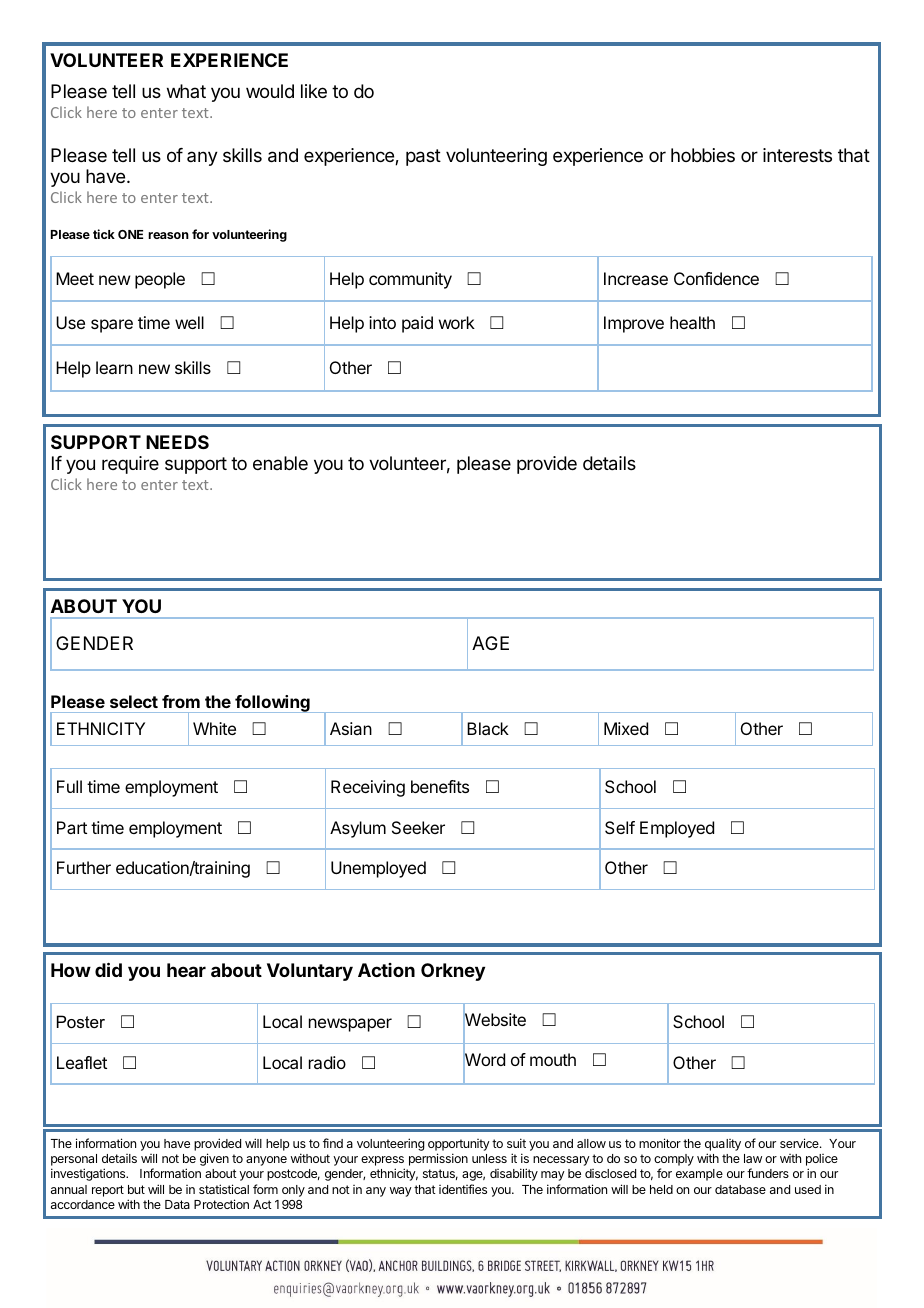 Image resolution: width=924 pixels, height=1308 pixels. What do you see at coordinates (280, 463) in the page?
I see `enable` at bounding box center [280, 463].
